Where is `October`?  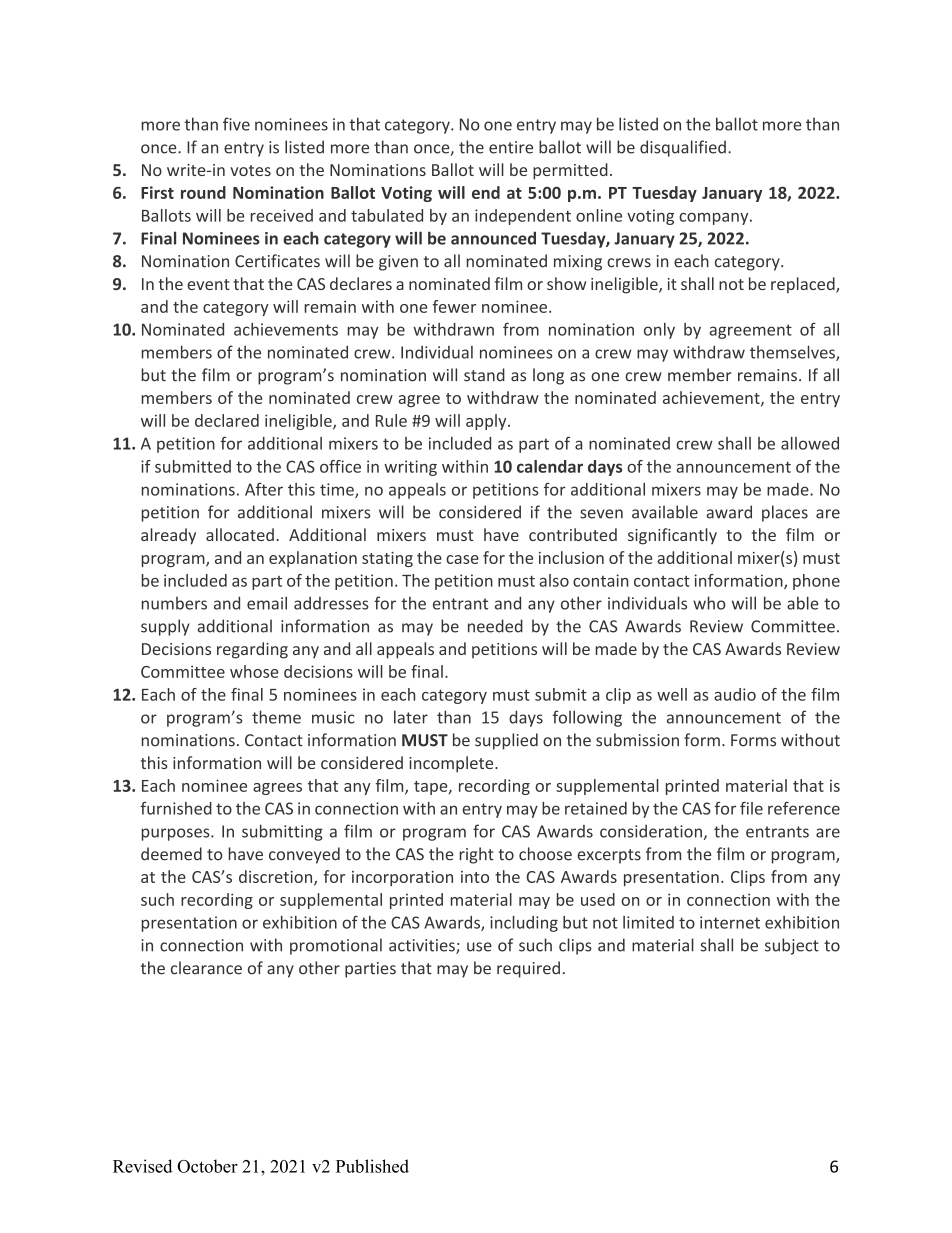
October is located at coordinates (207, 1166).
